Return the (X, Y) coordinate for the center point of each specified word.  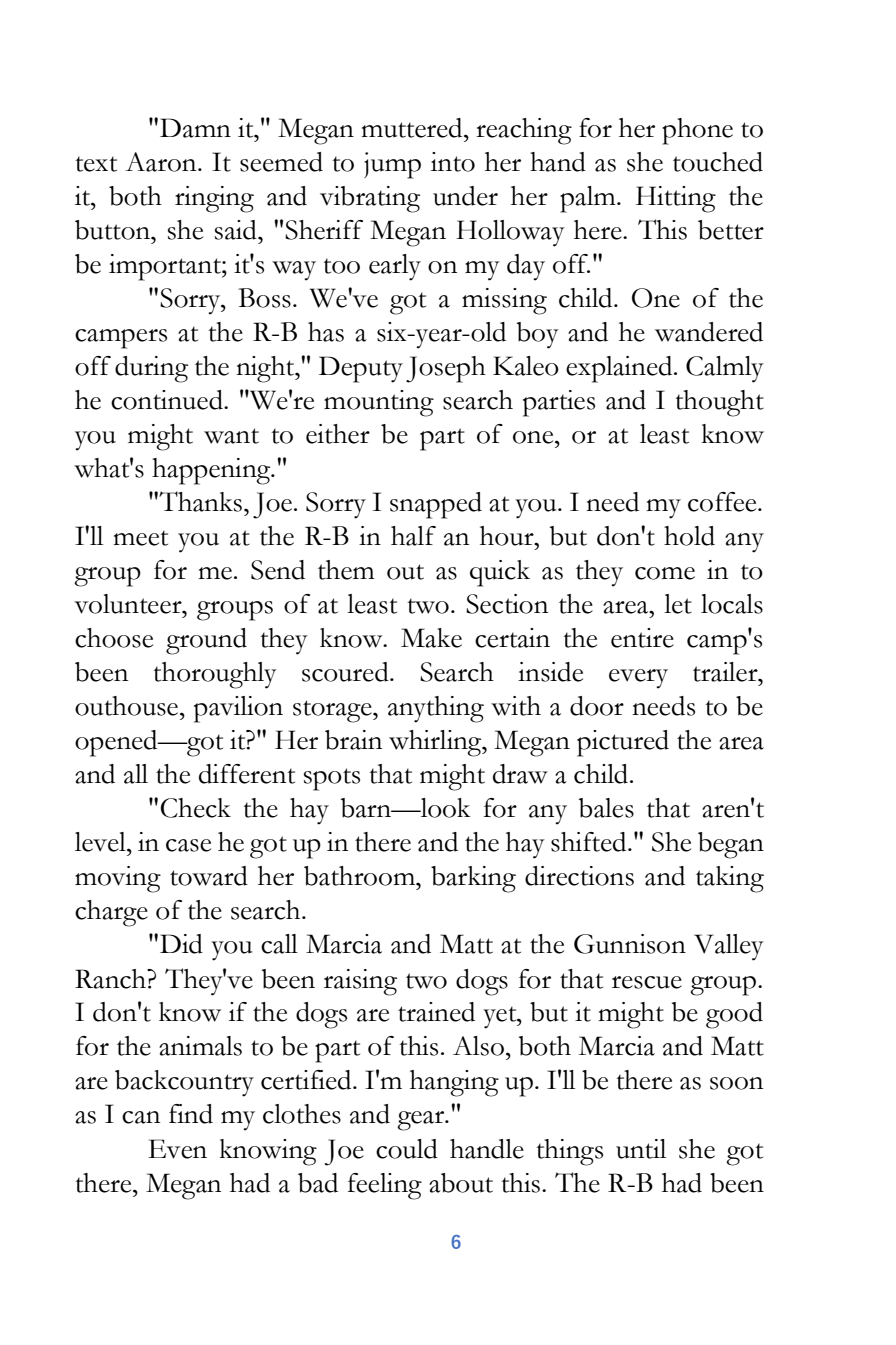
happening (212, 471)
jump (392, 165)
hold (689, 536)
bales (606, 808)
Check (196, 808)
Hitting (676, 199)
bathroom (360, 876)
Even (177, 1149)
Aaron (162, 162)
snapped (436, 505)
